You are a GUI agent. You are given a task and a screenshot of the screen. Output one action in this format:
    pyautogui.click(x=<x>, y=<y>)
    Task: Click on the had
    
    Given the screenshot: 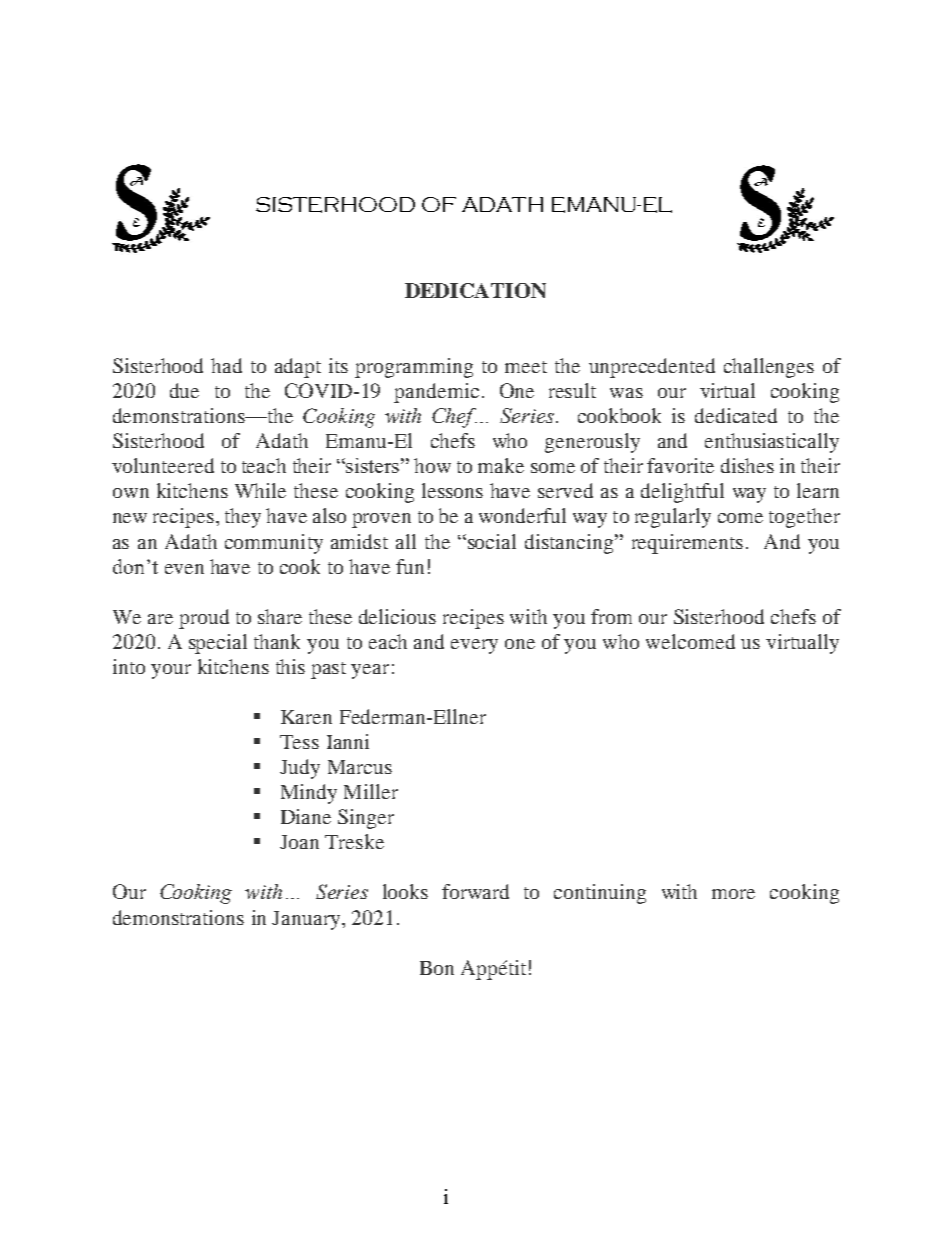 What is the action you would take?
    pyautogui.click(x=226, y=365)
